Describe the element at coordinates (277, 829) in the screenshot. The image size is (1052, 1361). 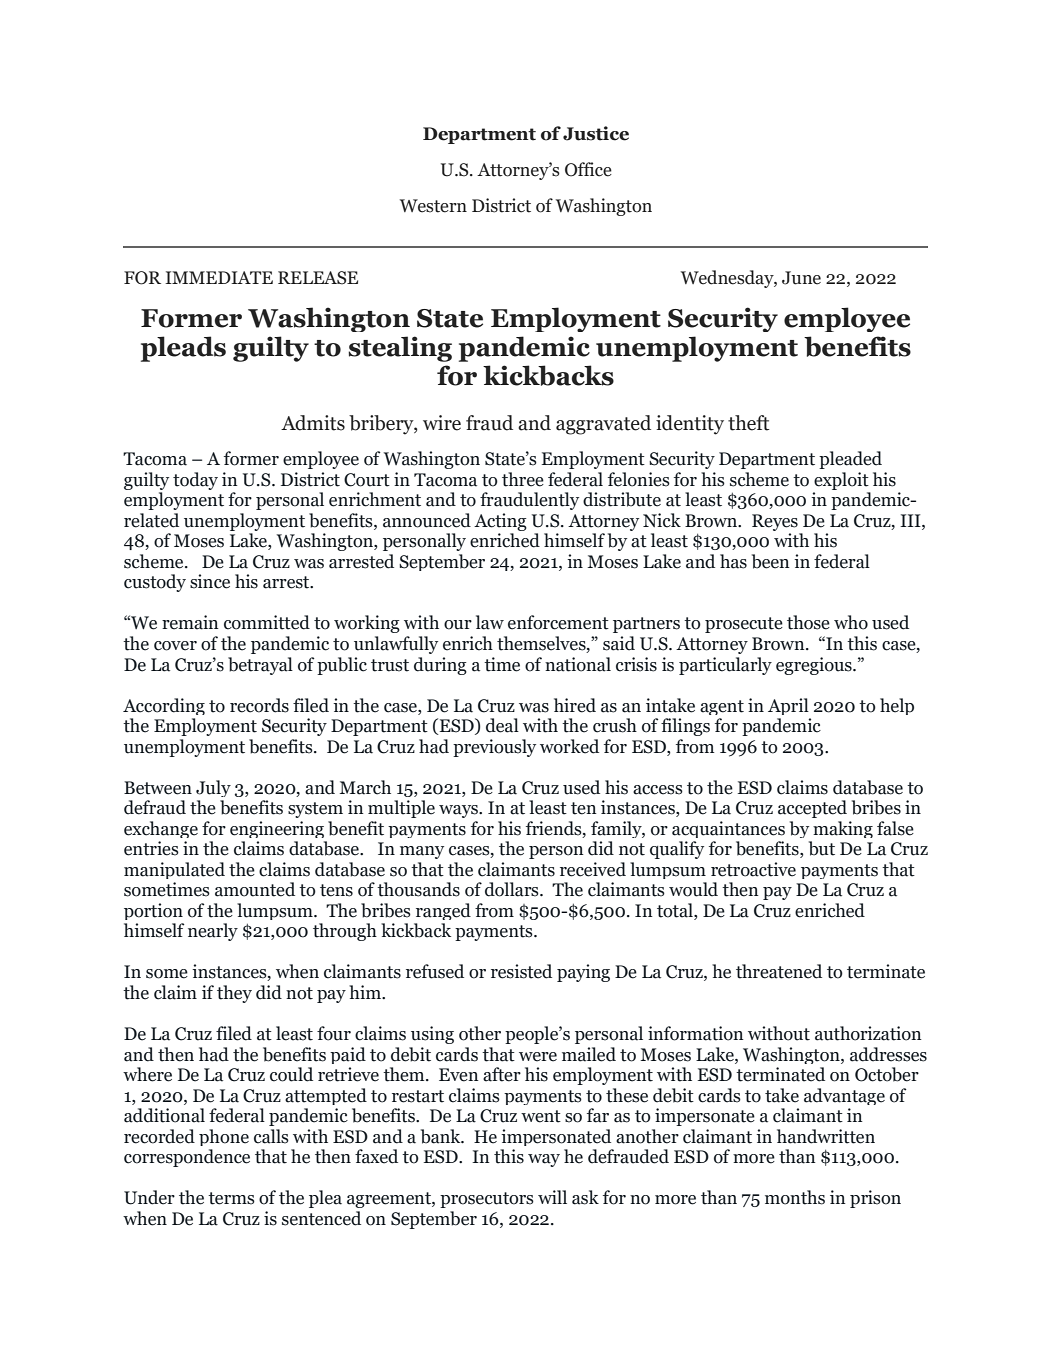
I see `engineering` at that location.
